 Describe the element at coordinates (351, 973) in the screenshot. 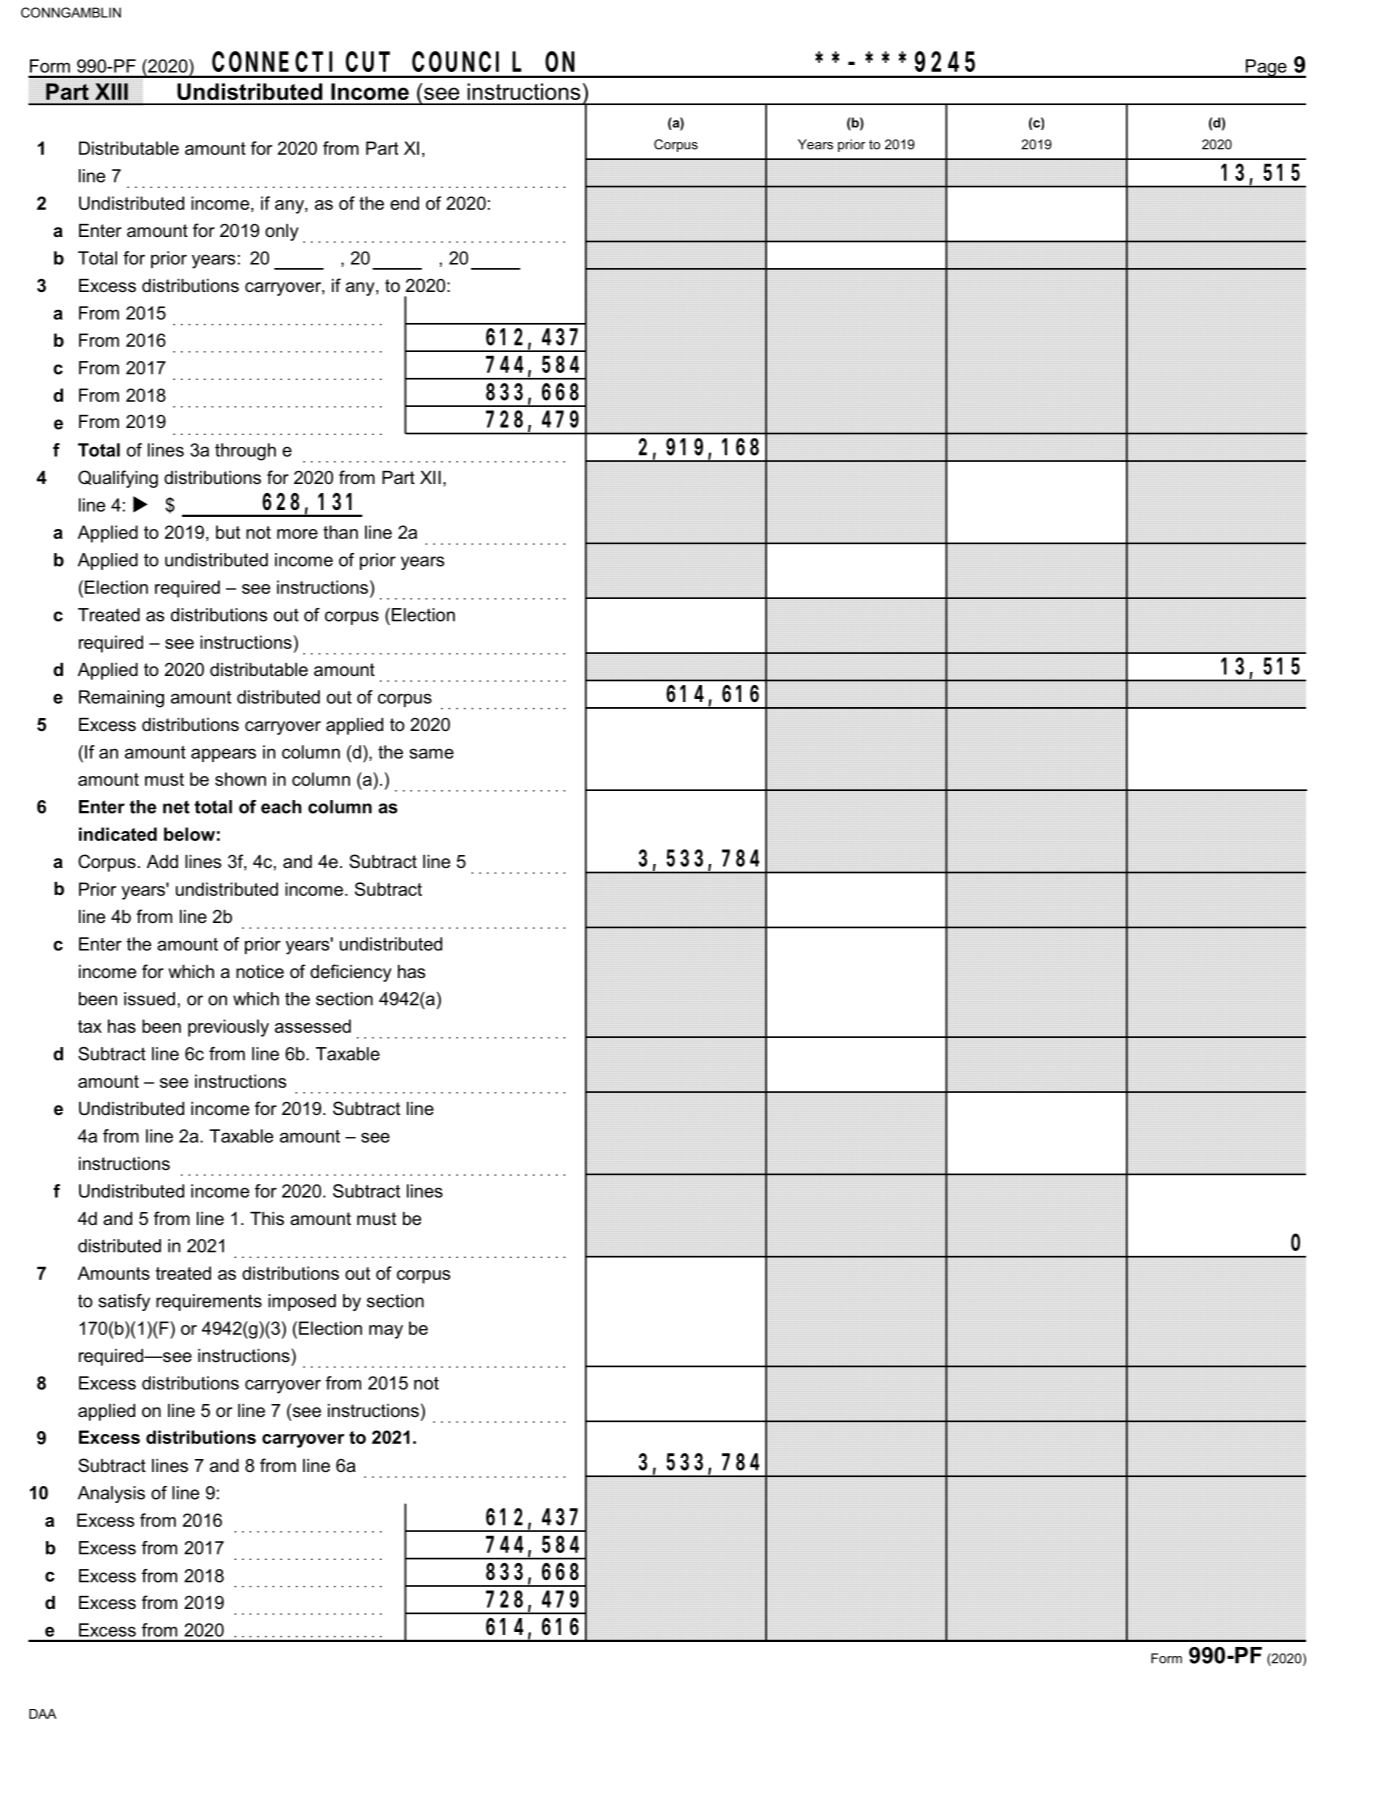

I see `deficiency` at that location.
